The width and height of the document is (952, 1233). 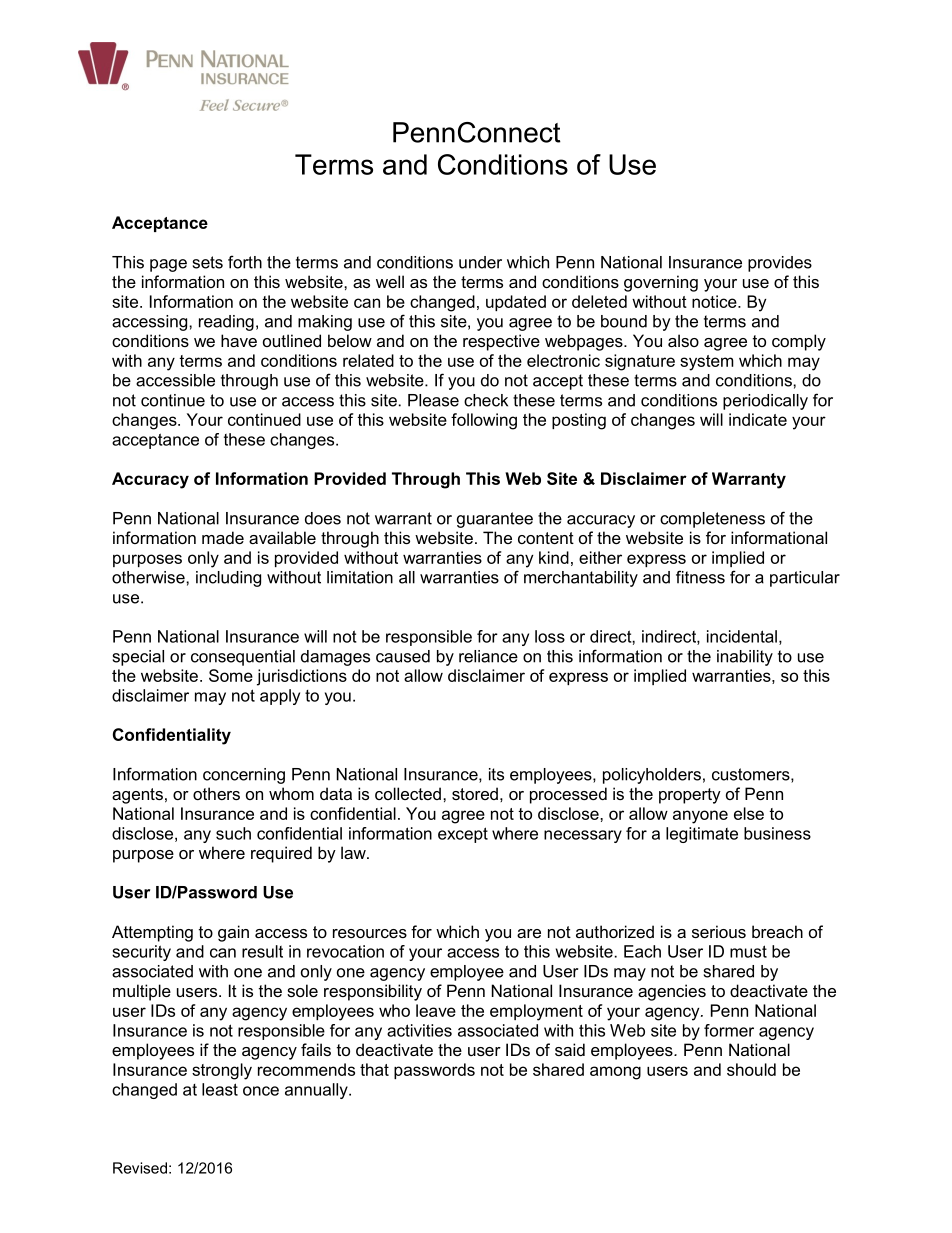 What do you see at coordinates (374, 1069) in the document?
I see `that` at bounding box center [374, 1069].
